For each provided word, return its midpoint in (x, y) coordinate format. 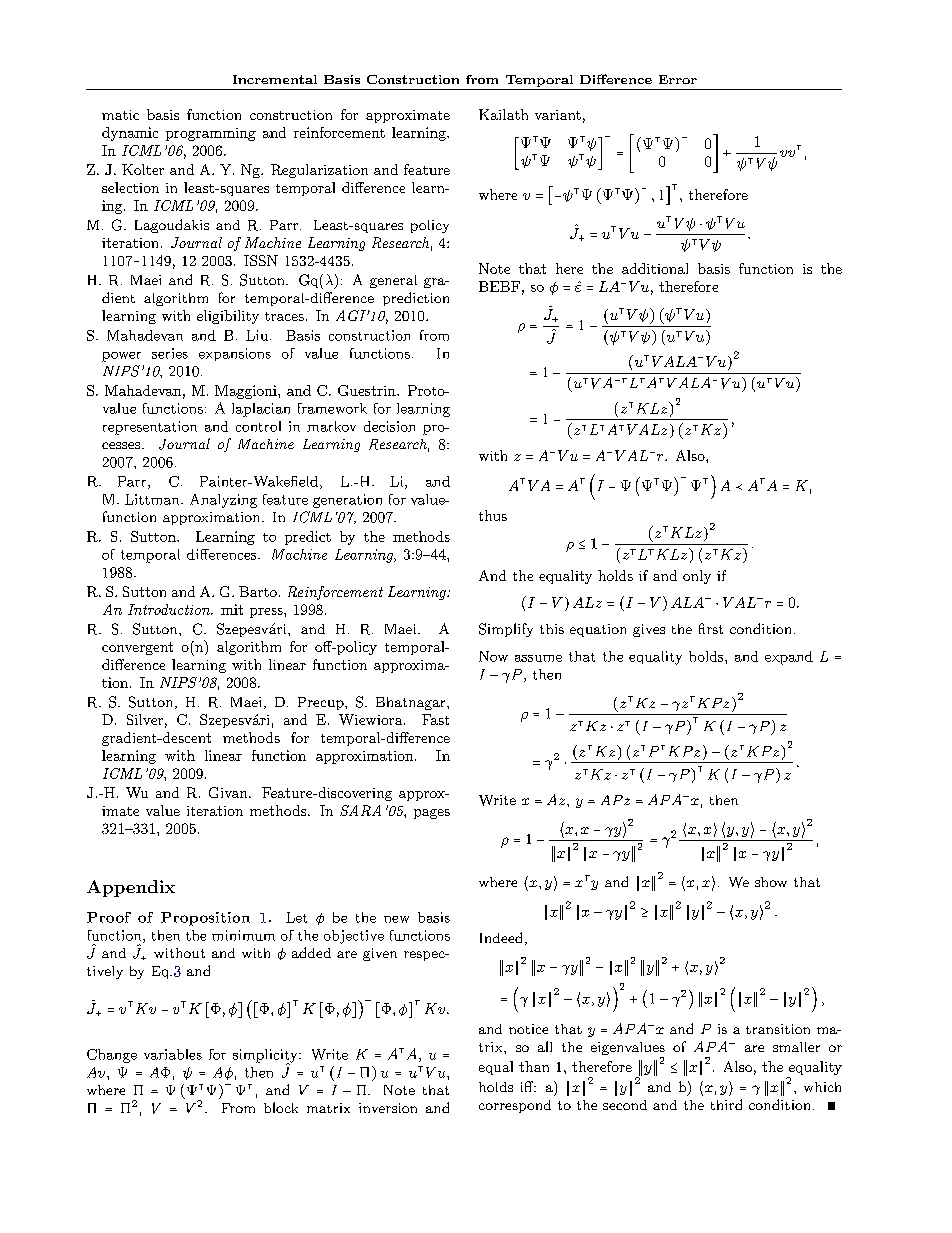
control (258, 426)
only (697, 577)
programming (211, 134)
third (726, 1104)
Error (678, 79)
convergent (137, 648)
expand (789, 658)
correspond (515, 1106)
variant (558, 115)
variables (173, 1054)
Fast (435, 719)
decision (389, 426)
